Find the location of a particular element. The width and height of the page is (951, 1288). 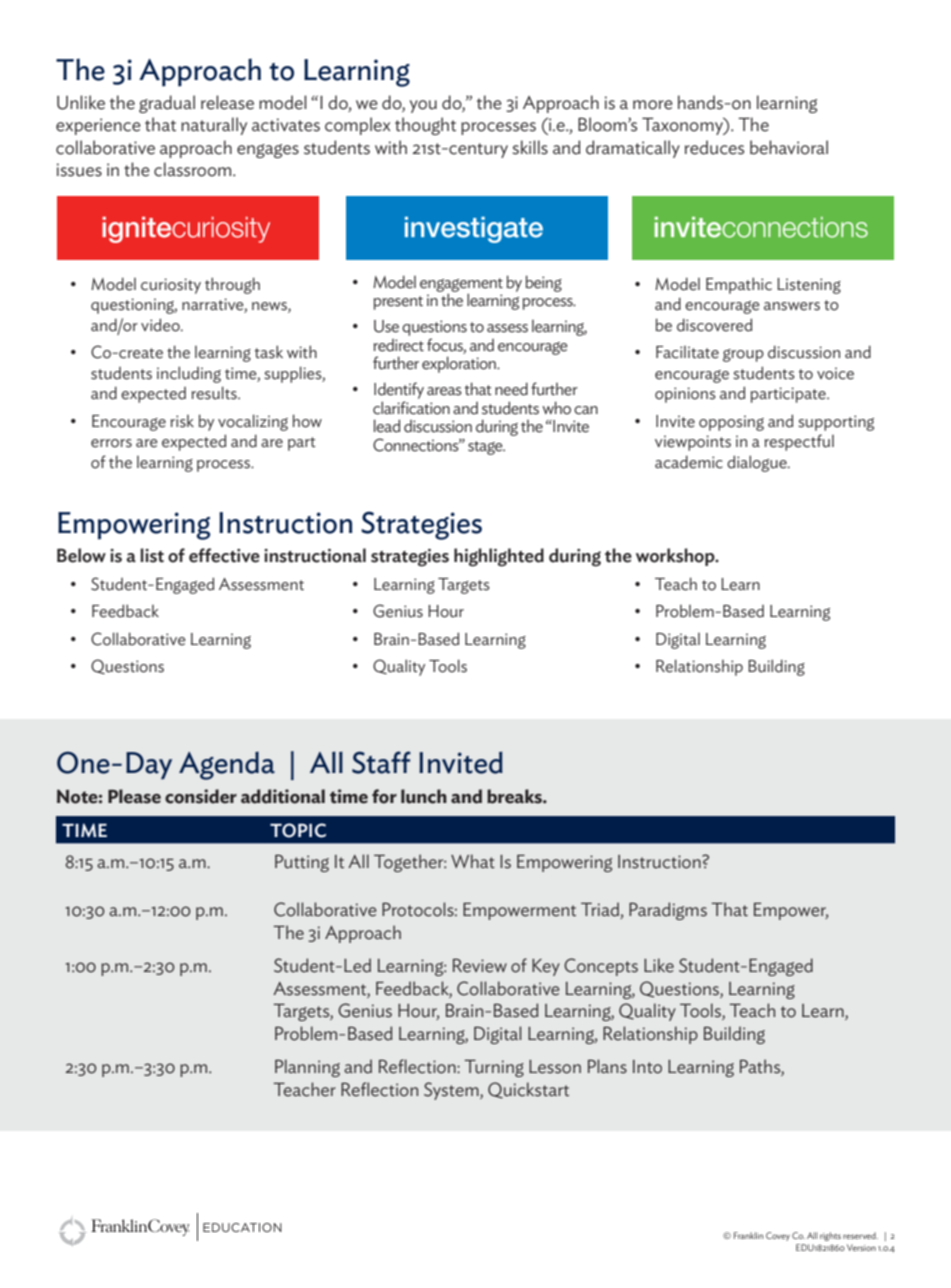

Review is located at coordinates (480, 966).
